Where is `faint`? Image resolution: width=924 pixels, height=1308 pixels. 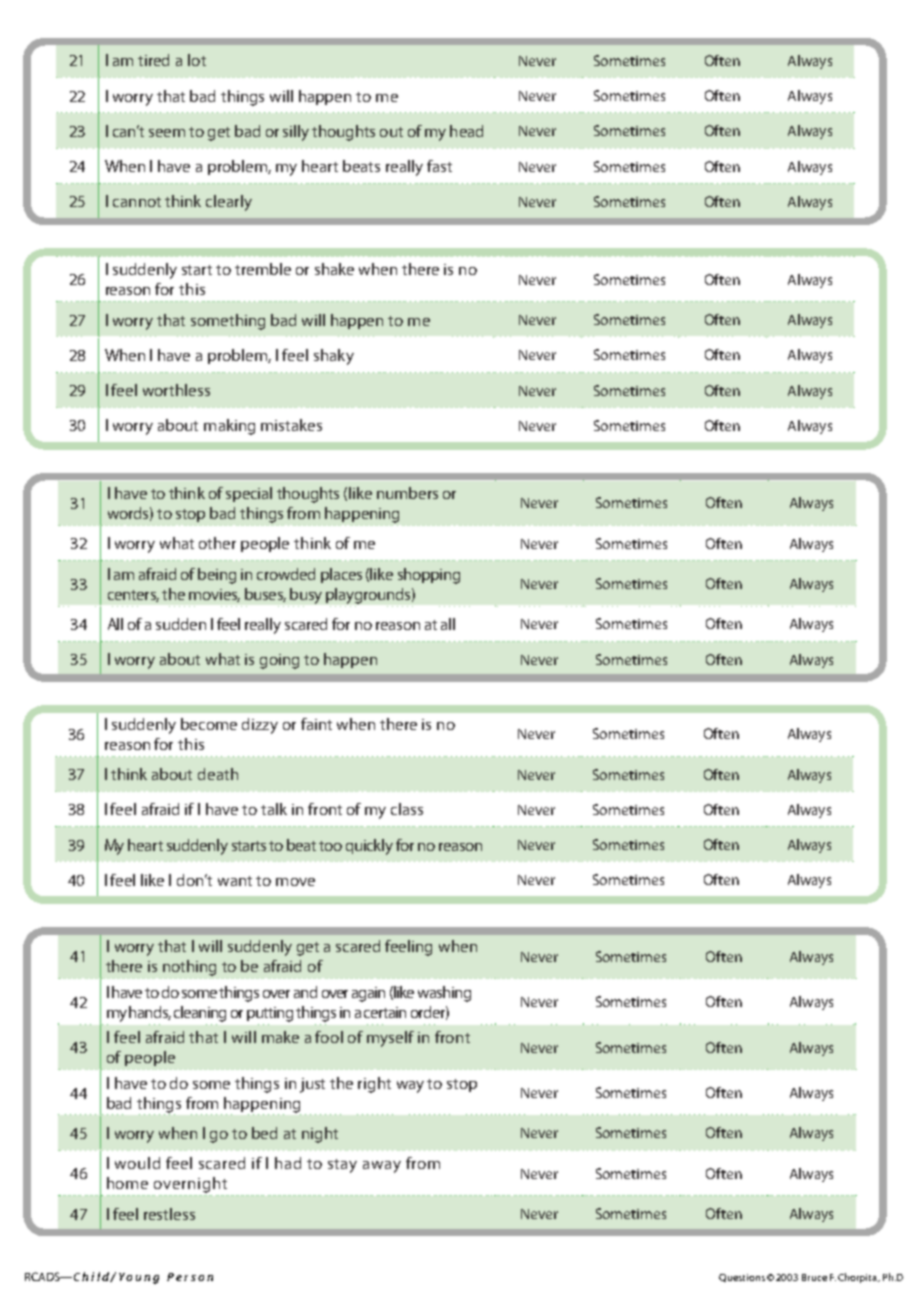
faint is located at coordinates (316, 724).
